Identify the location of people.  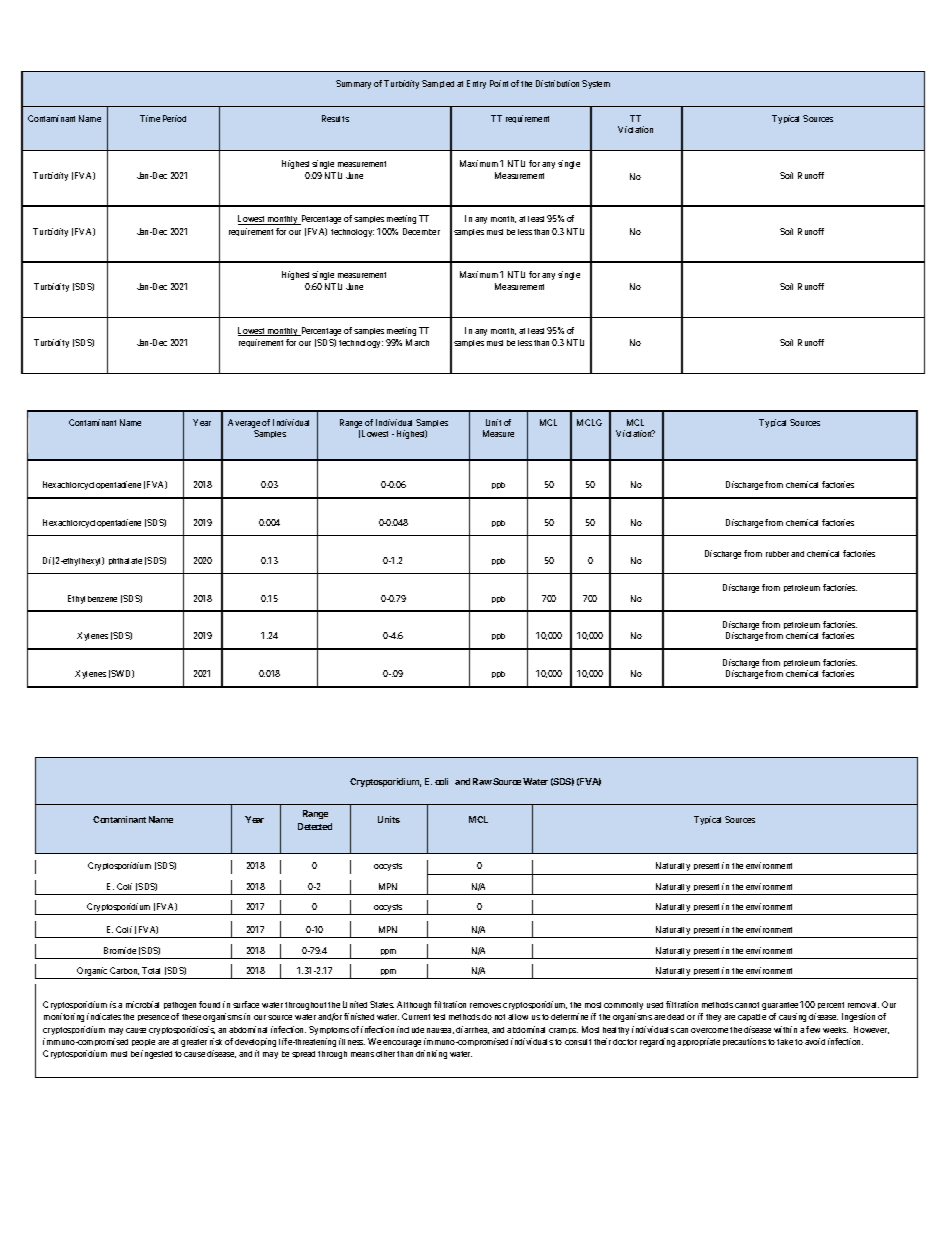
(143, 1042).
